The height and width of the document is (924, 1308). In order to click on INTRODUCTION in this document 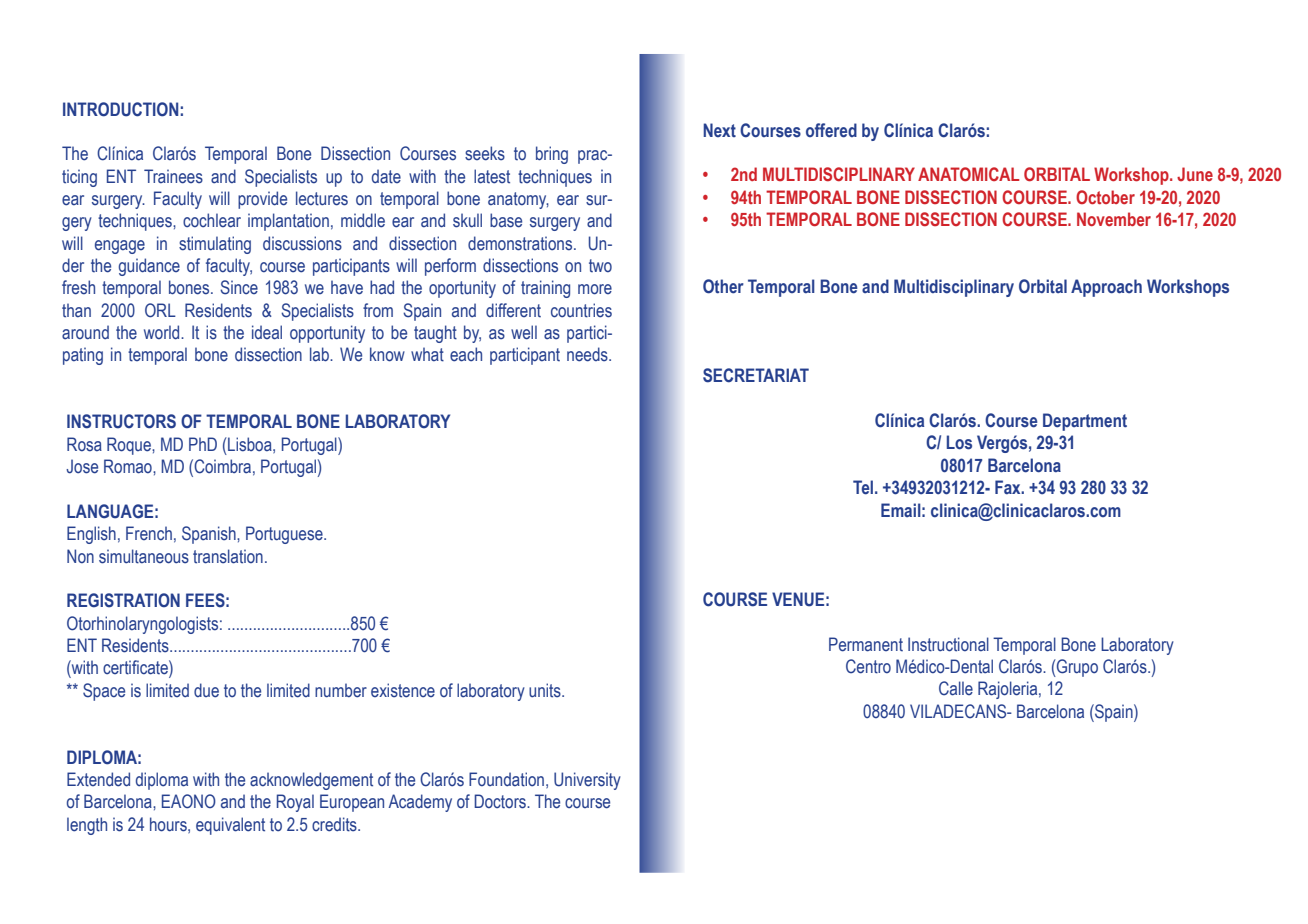, I will do `click(120, 109)`.
